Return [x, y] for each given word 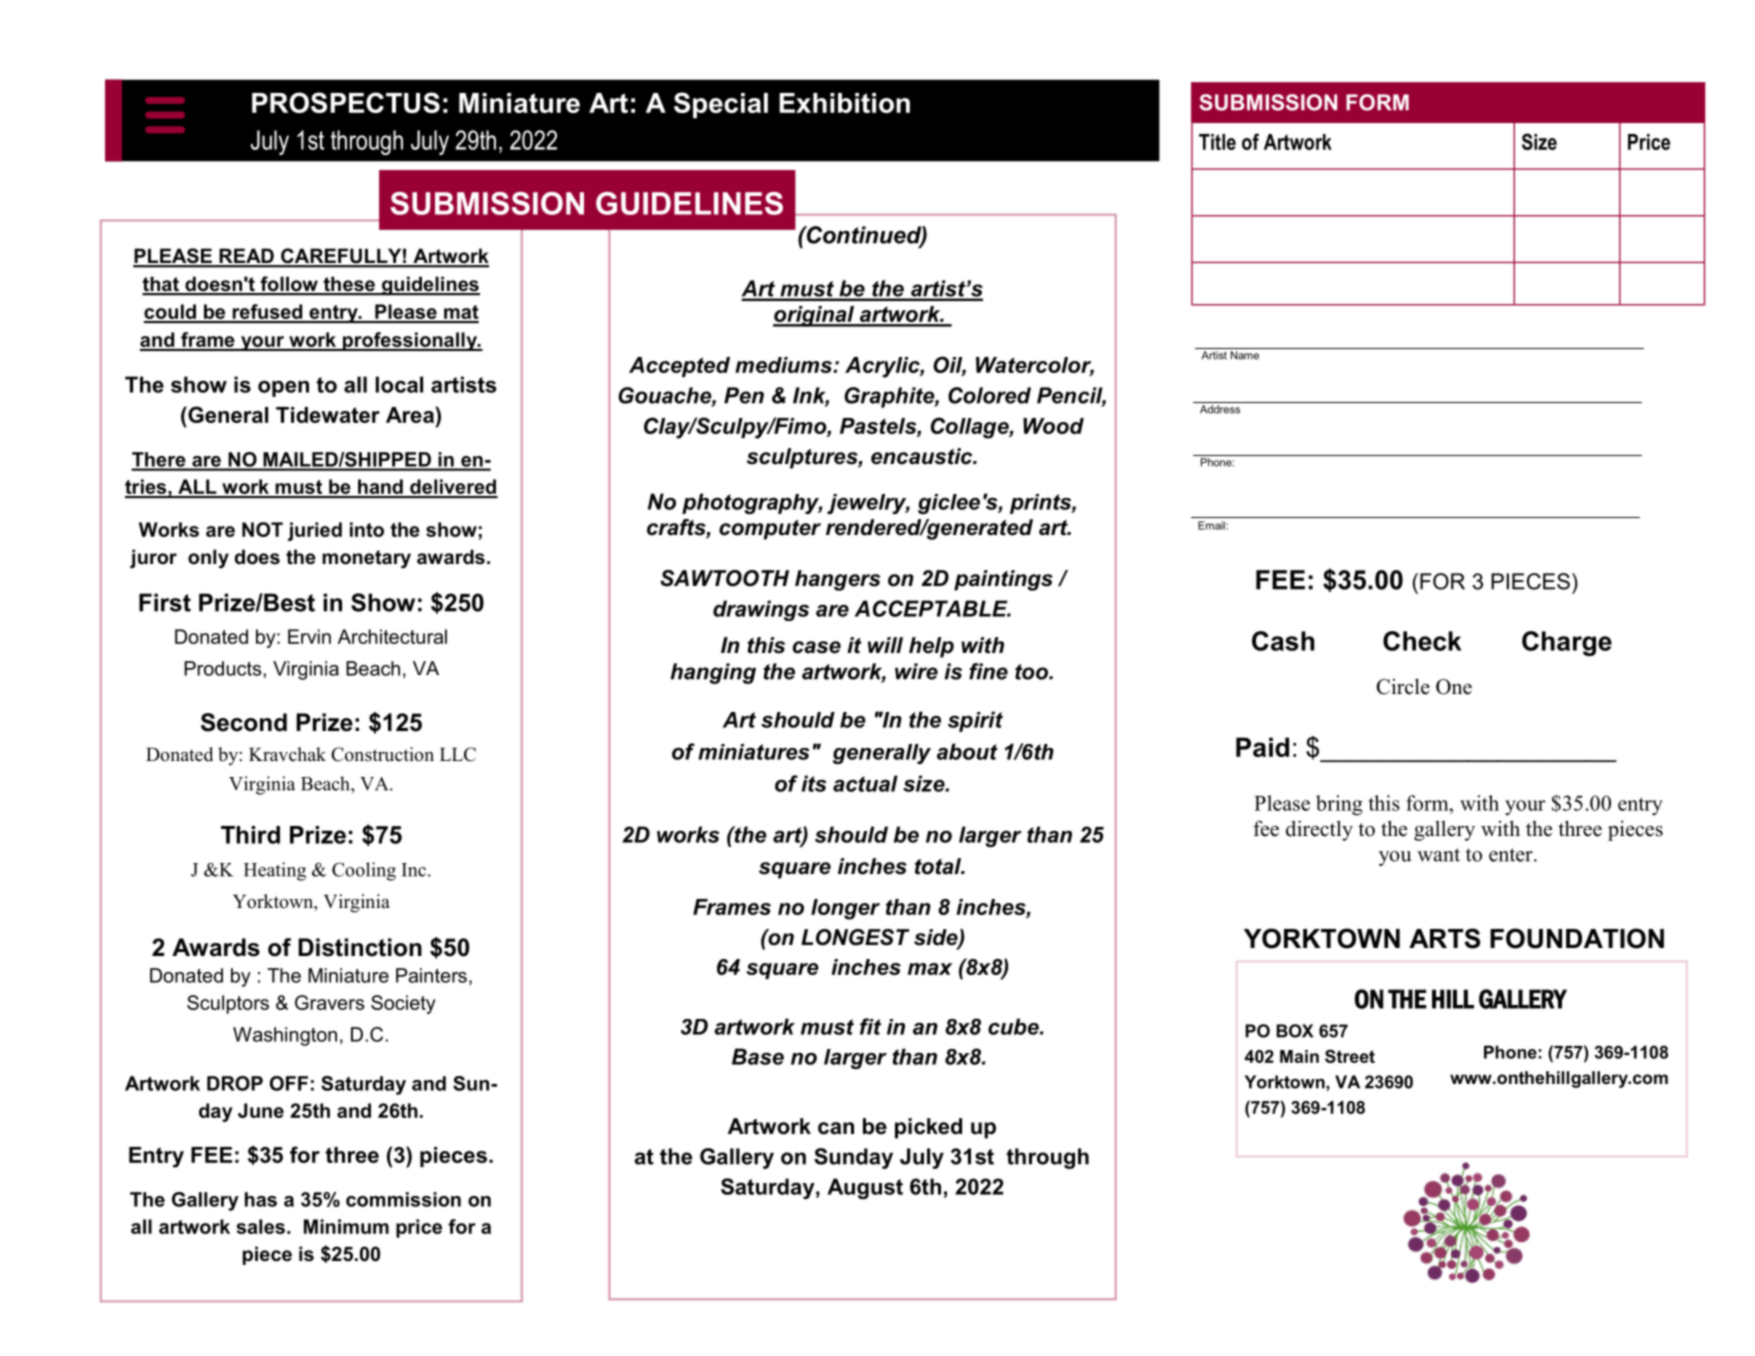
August [865, 1188]
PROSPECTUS [346, 102]
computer [770, 530]
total [939, 866]
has [261, 1199]
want [1438, 855]
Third [250, 835]
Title [1217, 142]
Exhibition [844, 103]
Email [1212, 525]
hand [380, 488]
